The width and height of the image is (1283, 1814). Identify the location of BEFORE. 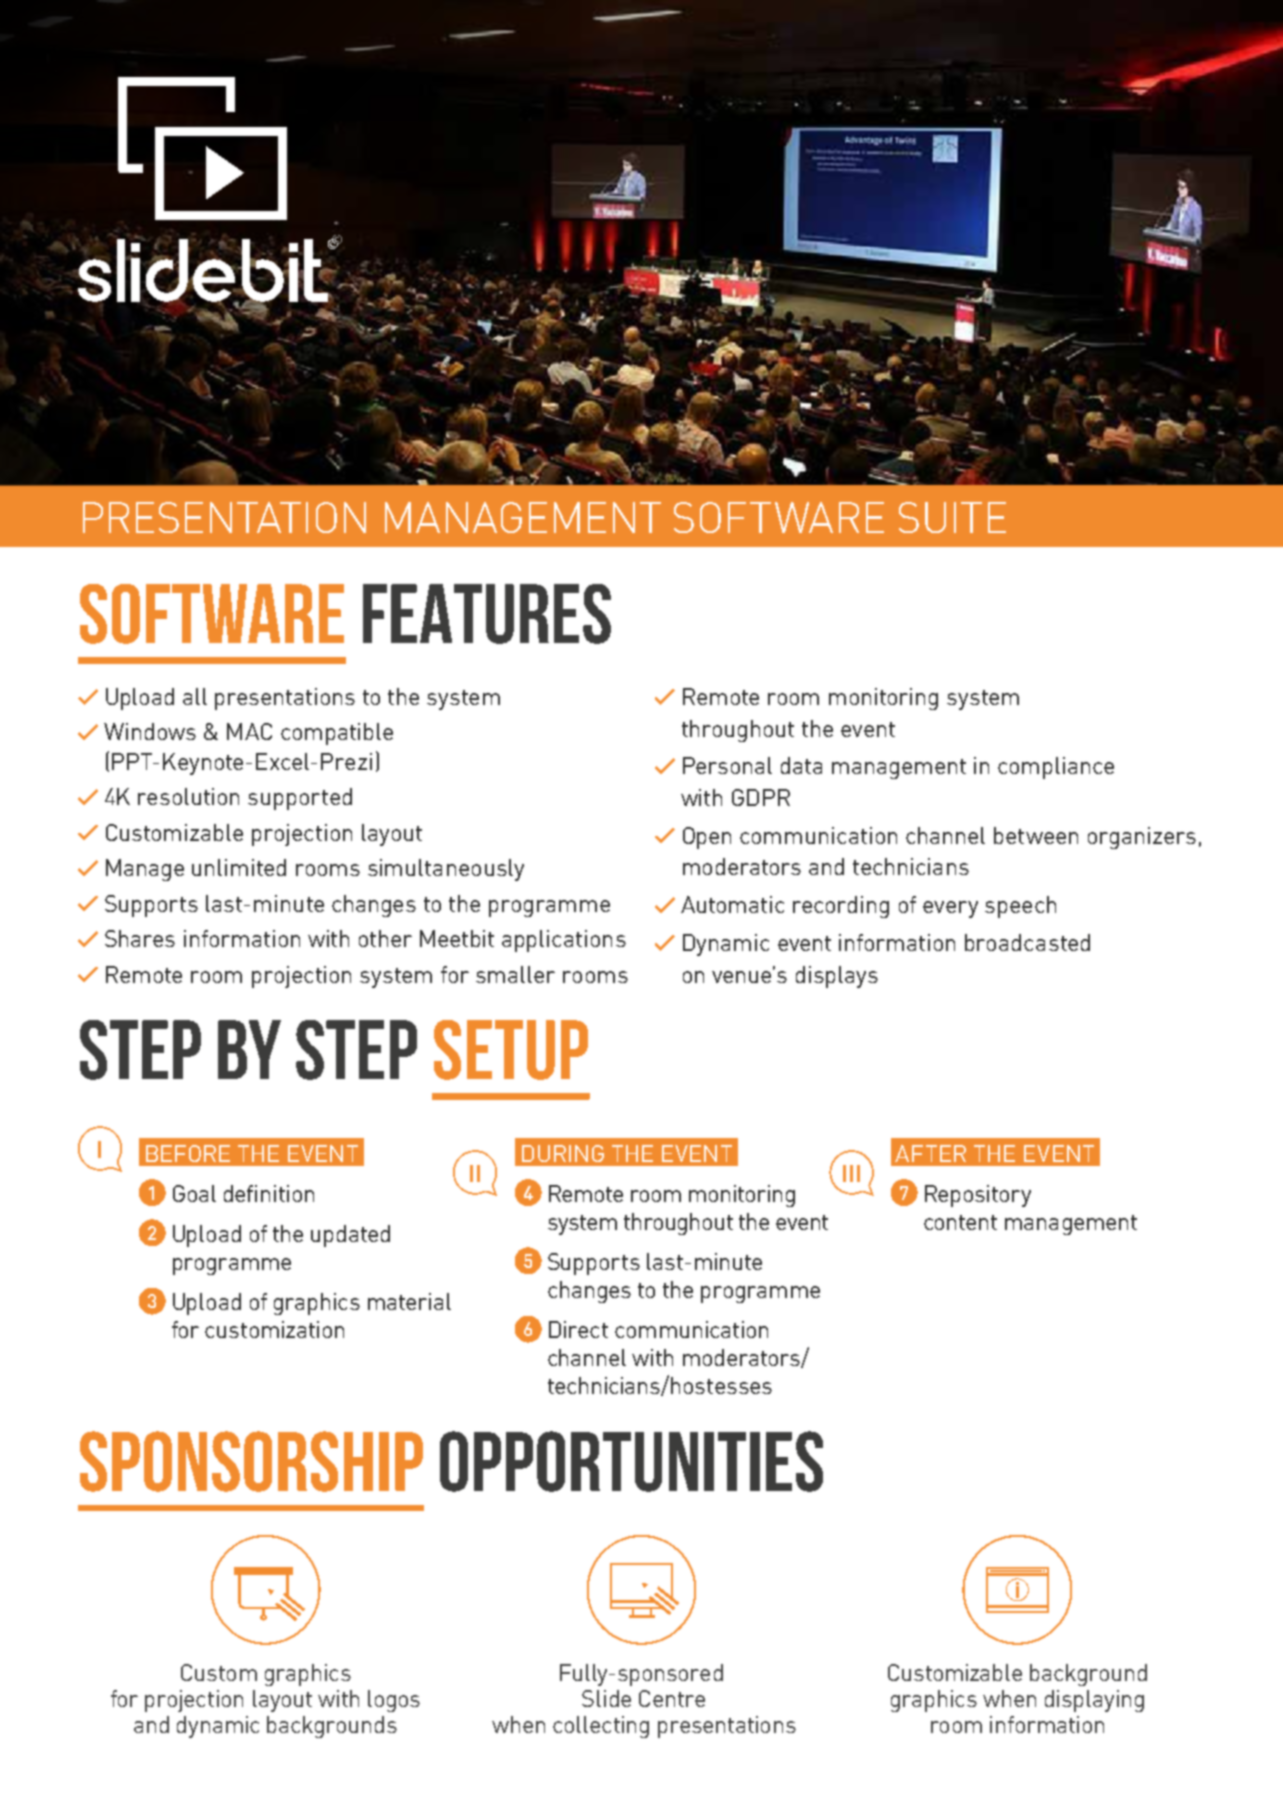
(188, 1153).
